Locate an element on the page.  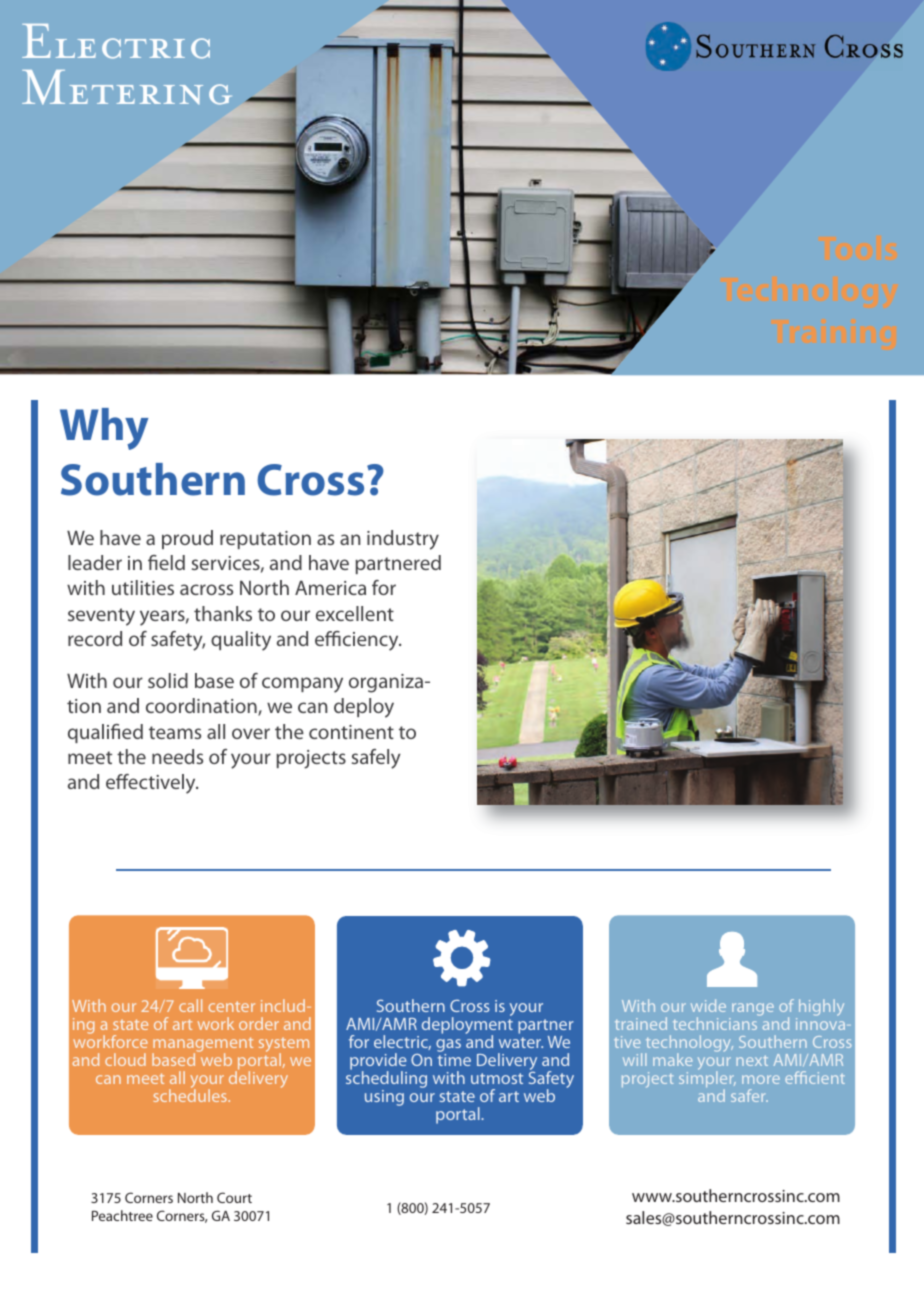
needs is located at coordinates (177, 756).
